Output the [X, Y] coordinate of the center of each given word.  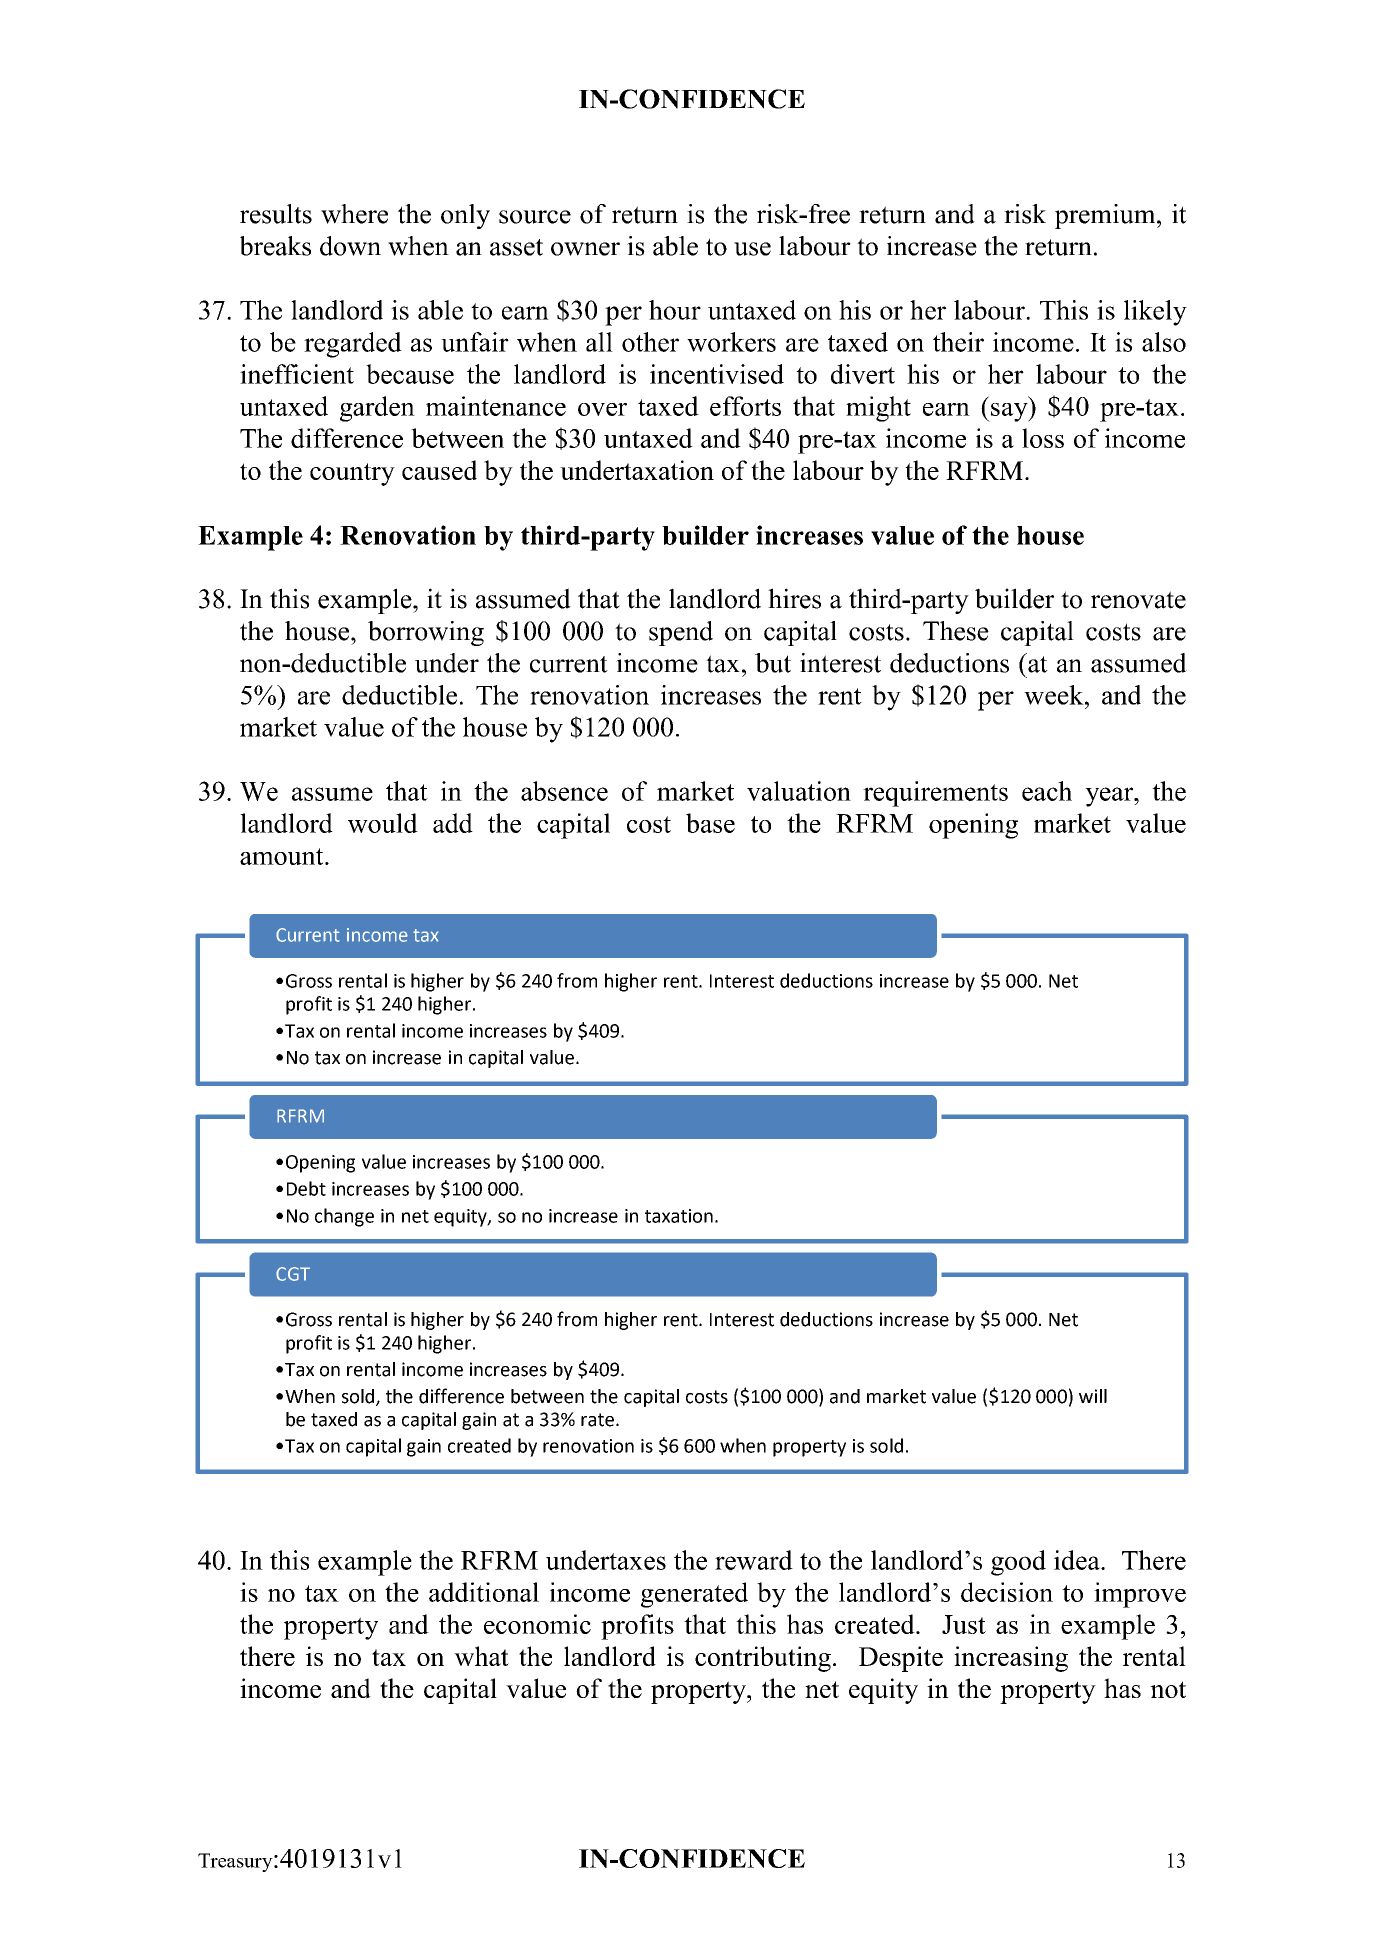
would [383, 823]
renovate [1138, 600]
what [481, 1656]
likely [1155, 313]
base [710, 823]
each [1047, 791]
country [352, 474]
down [350, 246]
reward [754, 1560]
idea [1078, 1560]
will [1093, 1396]
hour [675, 310]
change [344, 1217]
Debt [306, 1188]
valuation [799, 791]
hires [794, 598]
